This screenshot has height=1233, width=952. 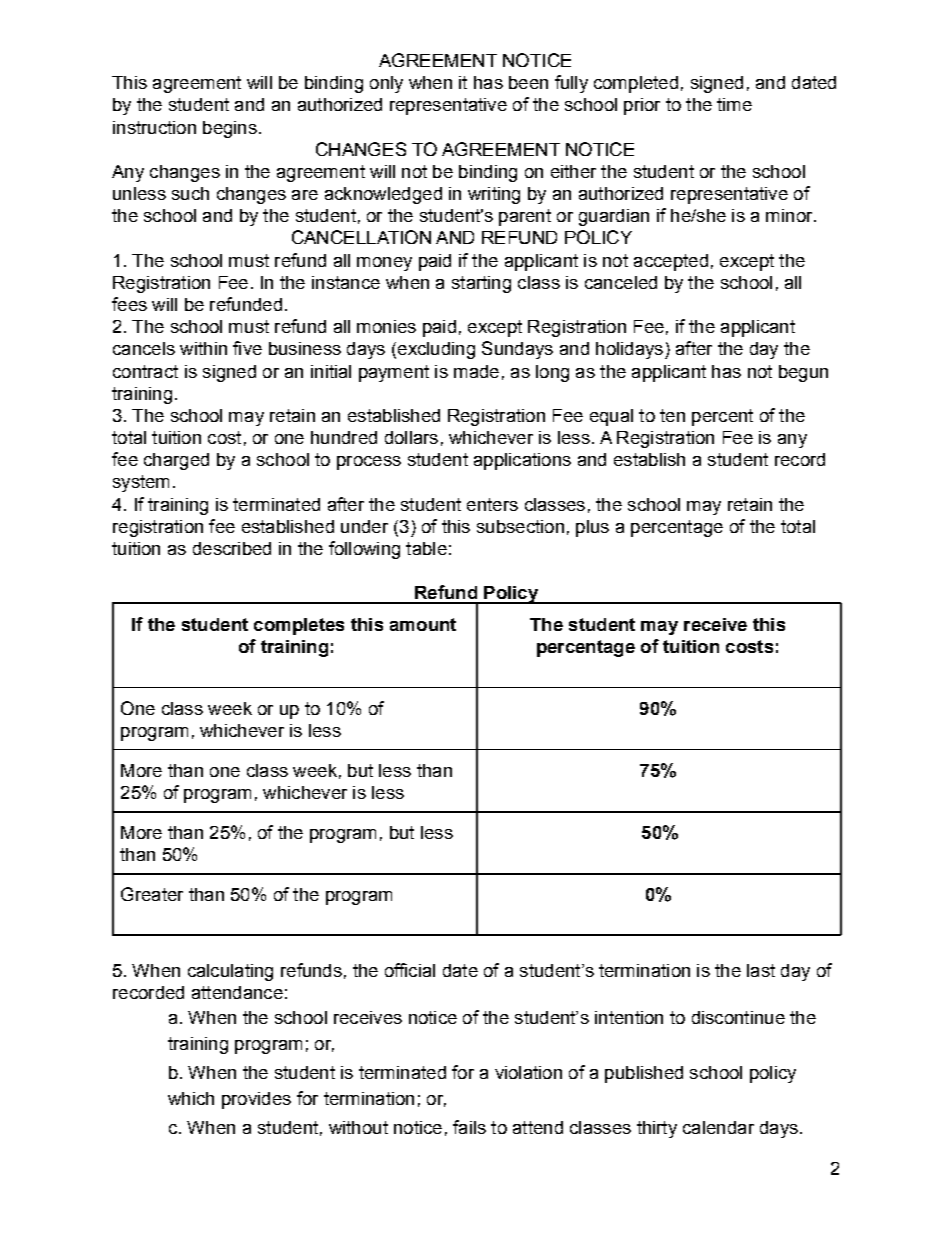 What do you see at coordinates (734, 104) in the screenshot?
I see `time` at bounding box center [734, 104].
